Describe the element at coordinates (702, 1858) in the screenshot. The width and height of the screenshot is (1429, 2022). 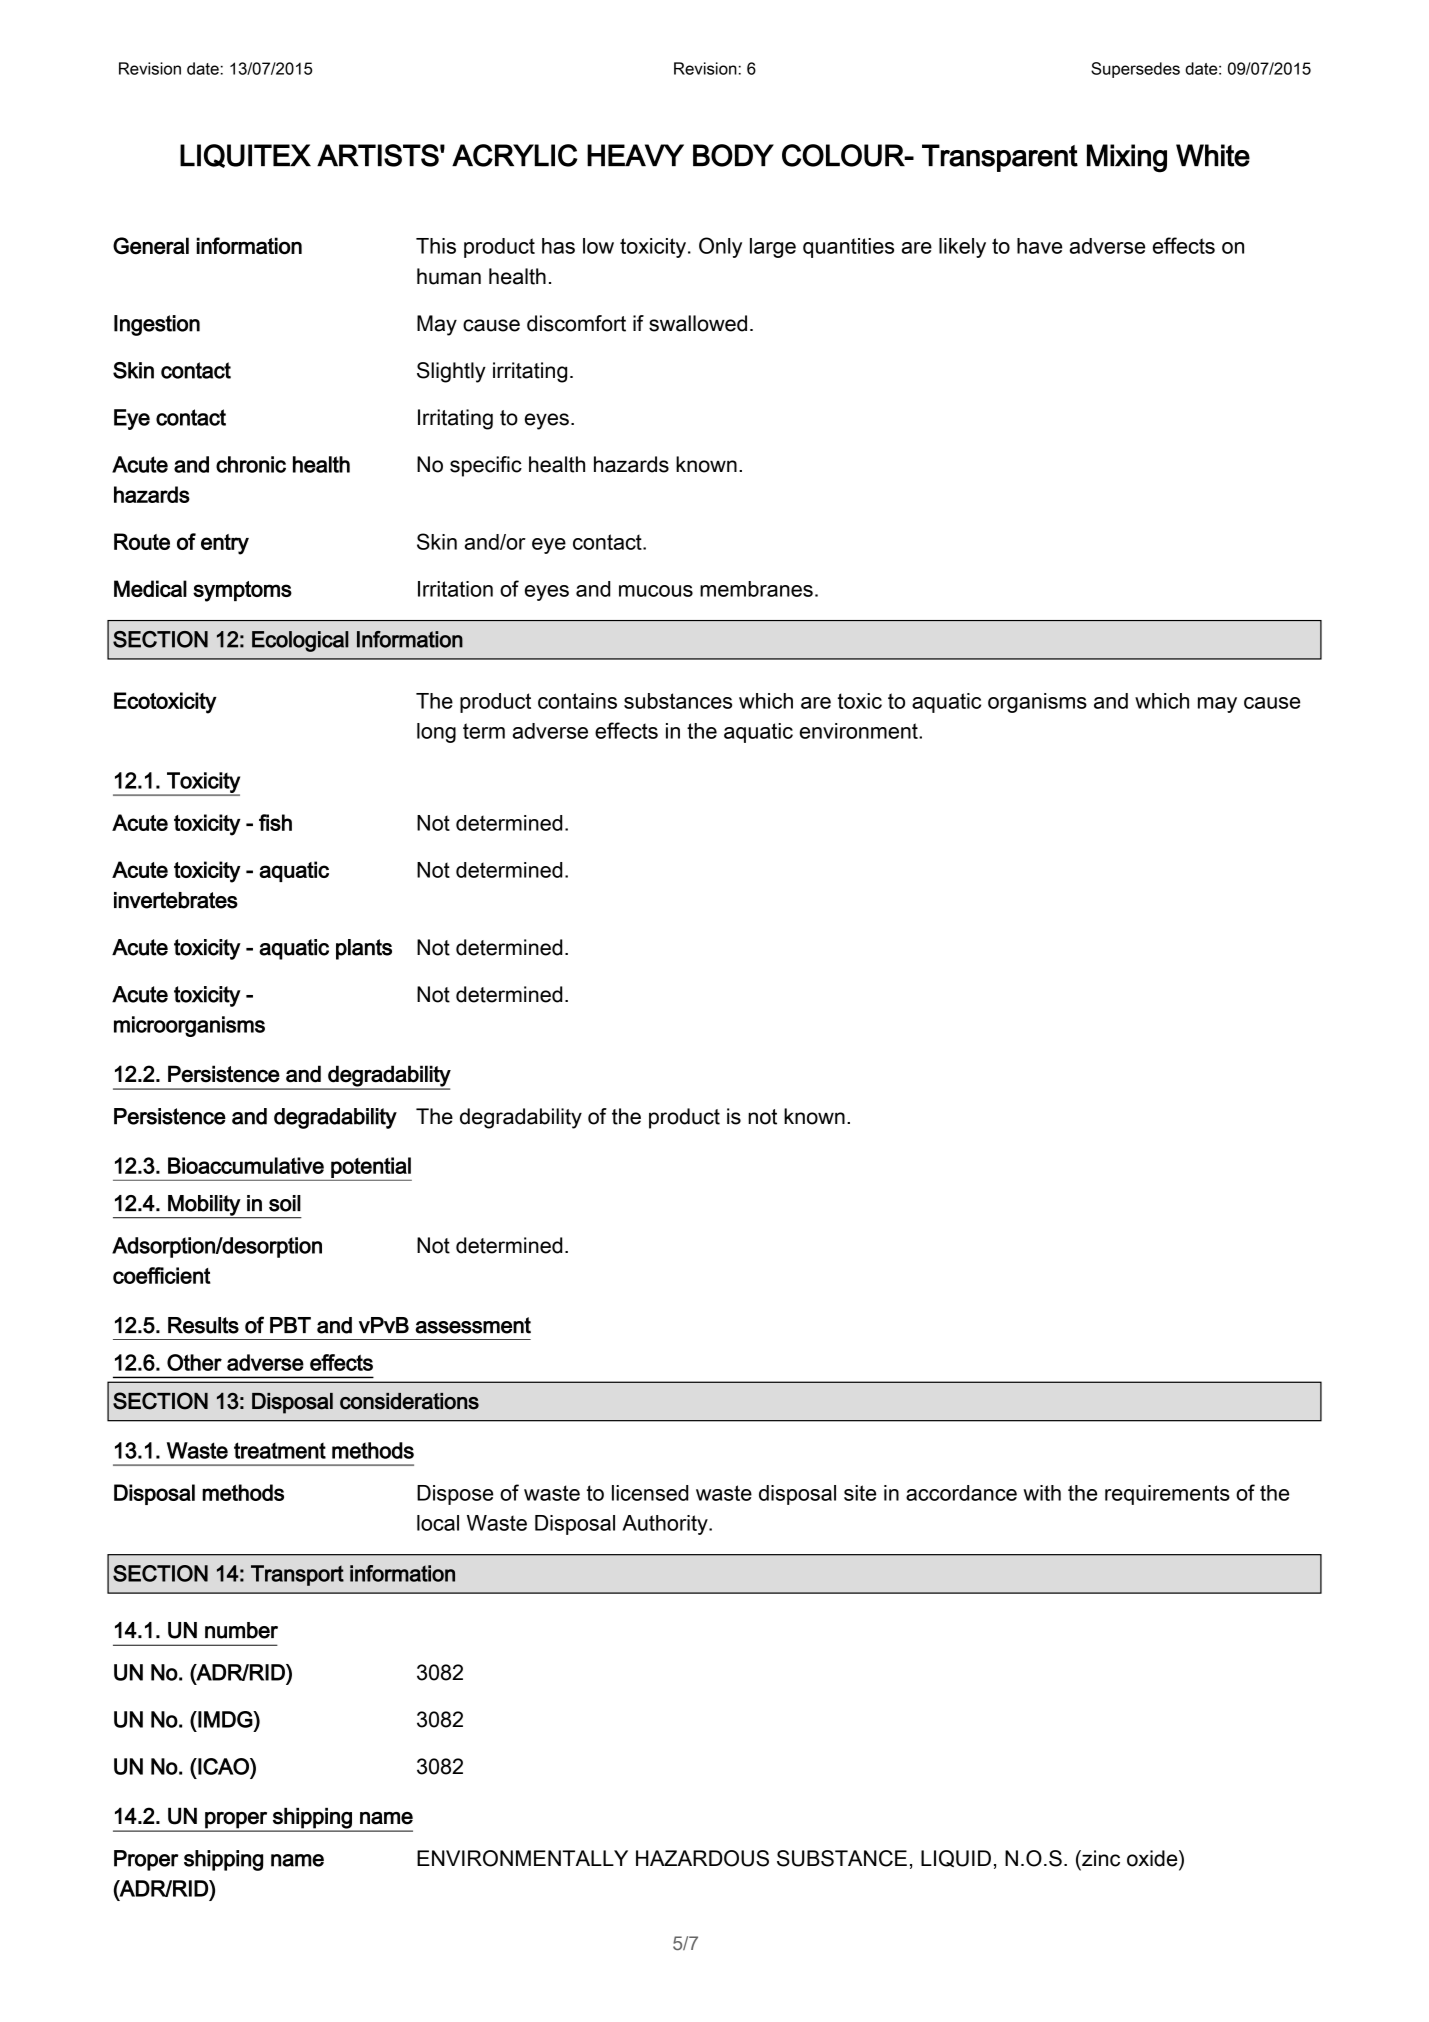
I see `HAZARDOUS` at that location.
